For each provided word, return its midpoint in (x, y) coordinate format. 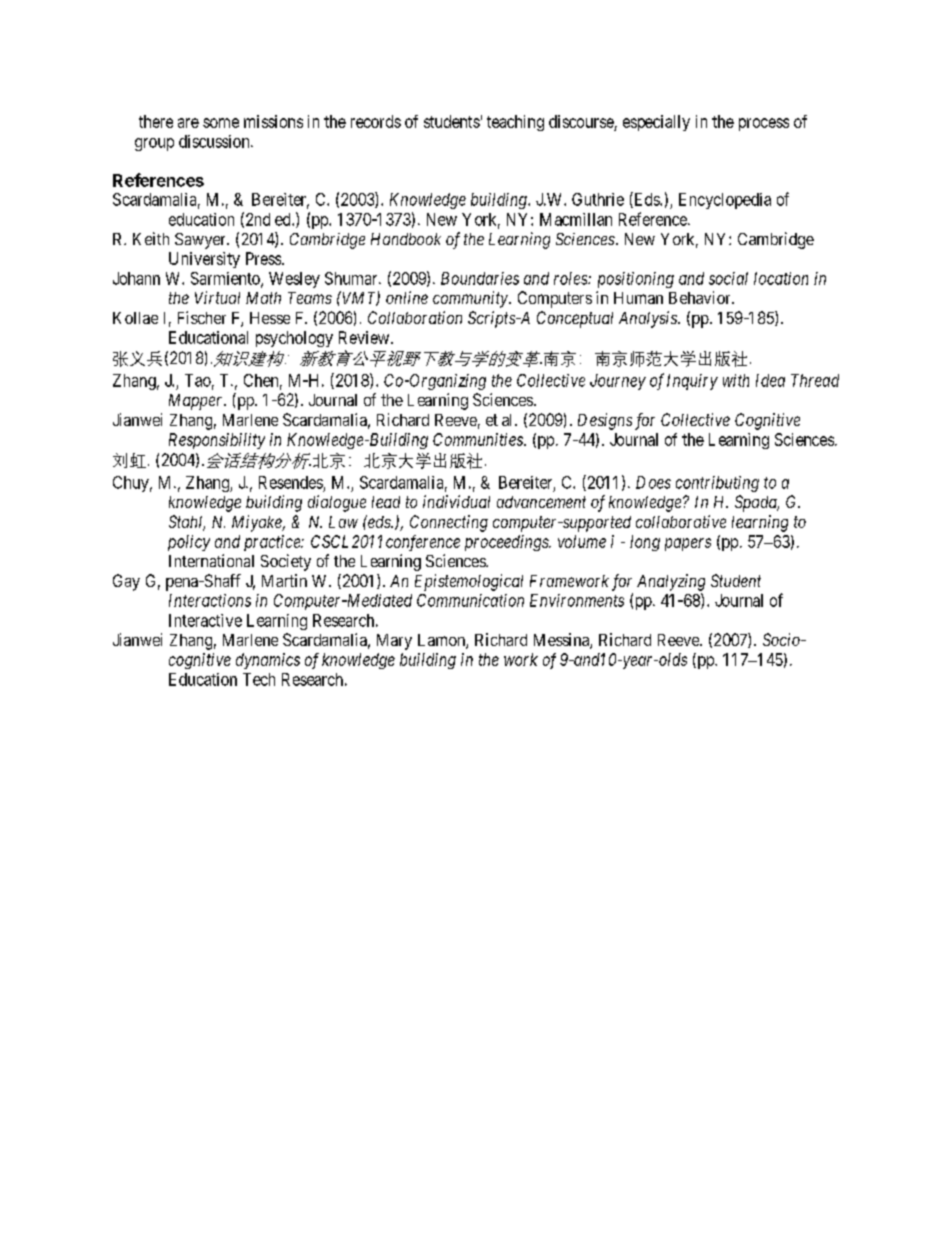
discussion (215, 141)
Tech (259, 679)
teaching (515, 123)
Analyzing (671, 582)
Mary (394, 642)
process (764, 124)
